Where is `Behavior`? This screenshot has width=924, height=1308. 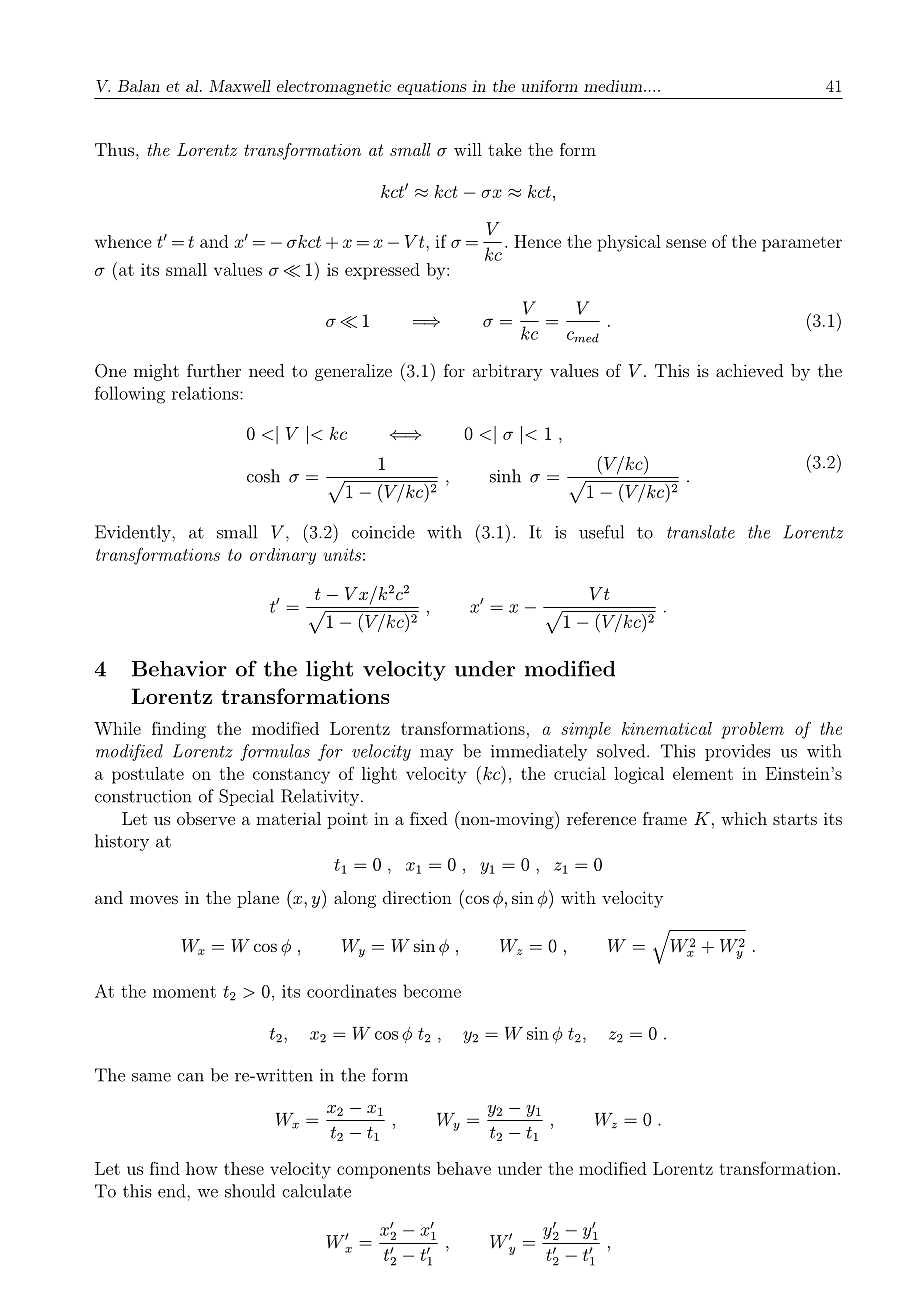 Behavior is located at coordinates (179, 669).
